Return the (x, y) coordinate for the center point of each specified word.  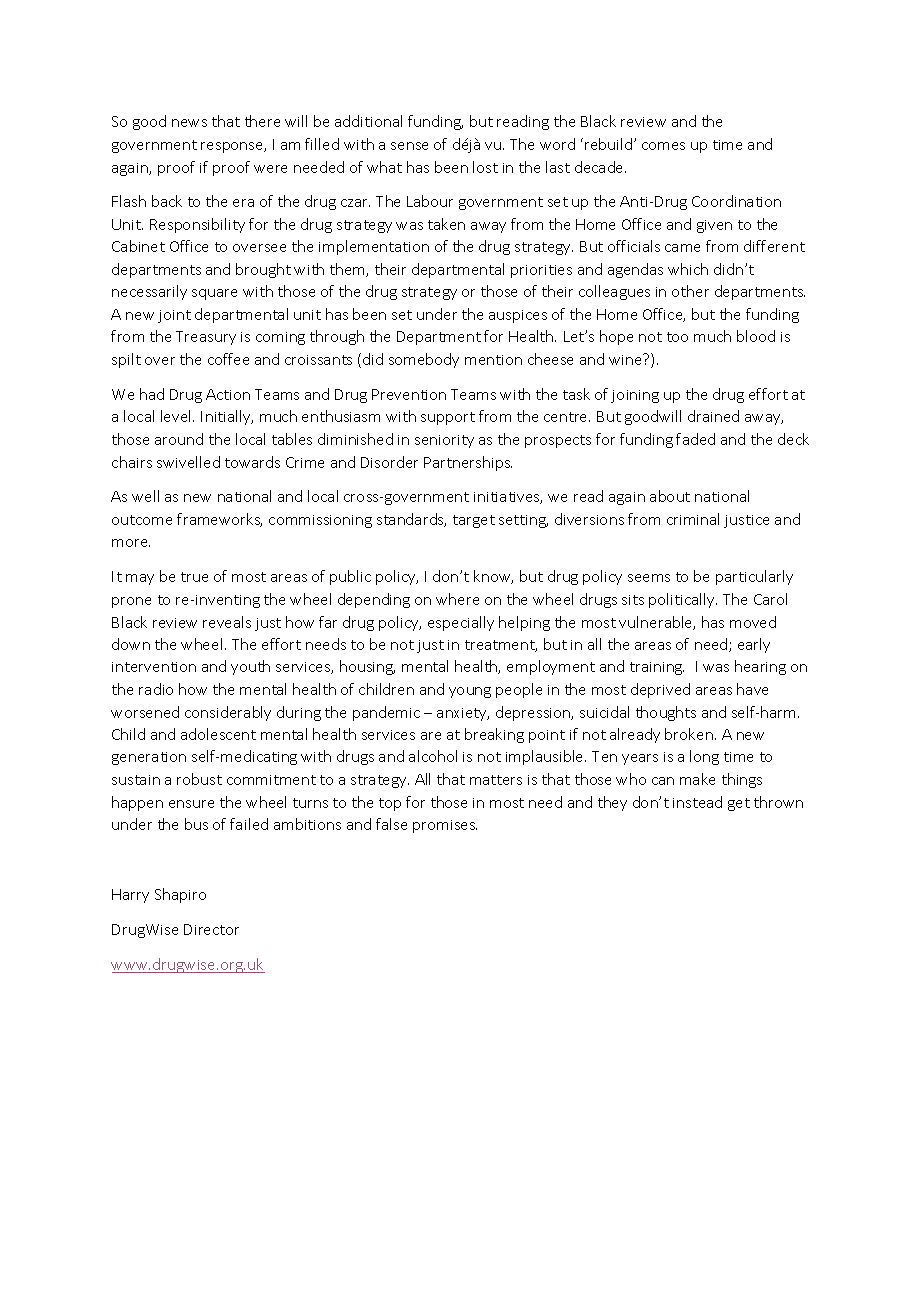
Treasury (206, 338)
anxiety (463, 714)
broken (689, 734)
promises (445, 826)
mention (493, 360)
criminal (693, 519)
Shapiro (180, 895)
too (677, 337)
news (189, 123)
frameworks (219, 520)
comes (663, 146)
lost (485, 167)
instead (697, 802)
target (474, 521)
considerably (228, 713)
